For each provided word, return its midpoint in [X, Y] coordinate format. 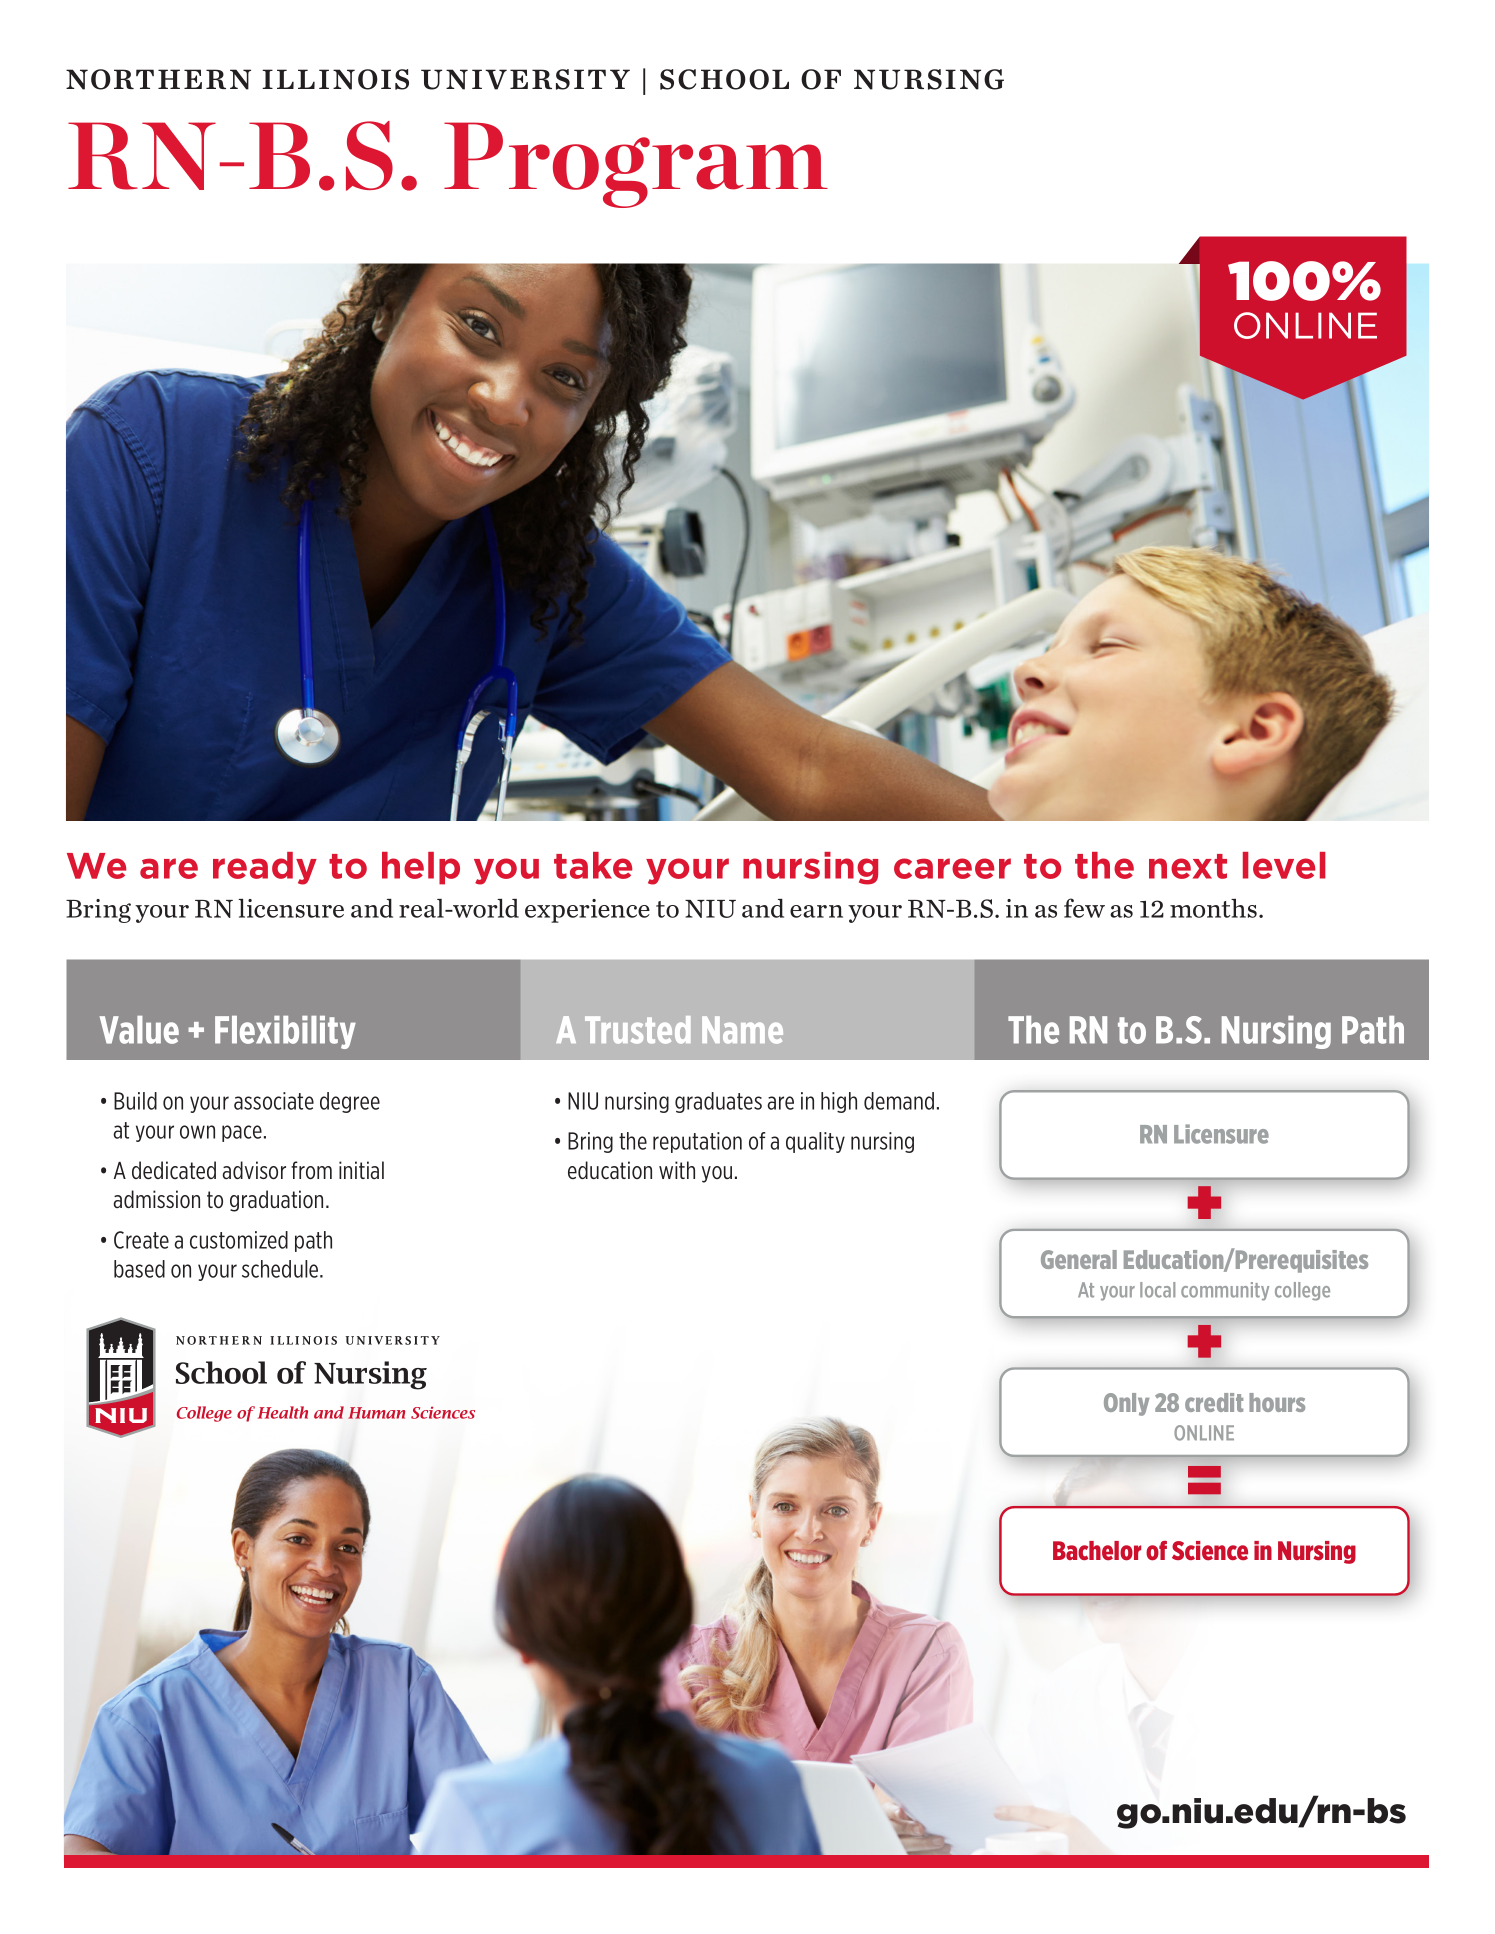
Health [283, 1412]
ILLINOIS [335, 79]
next [1188, 866]
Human [376, 1413]
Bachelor [1097, 1551]
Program [636, 165]
